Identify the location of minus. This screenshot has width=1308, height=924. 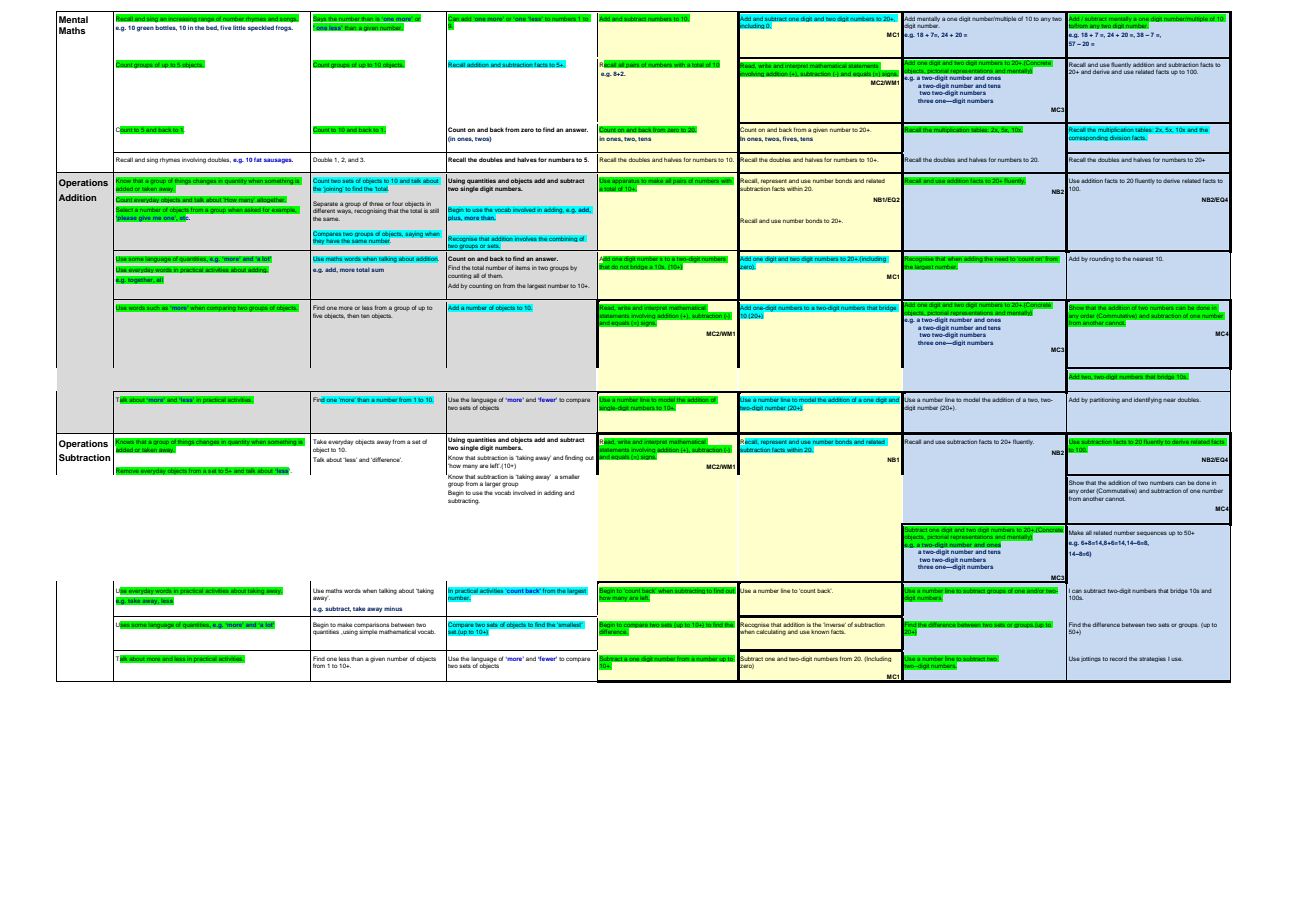
(393, 608).
